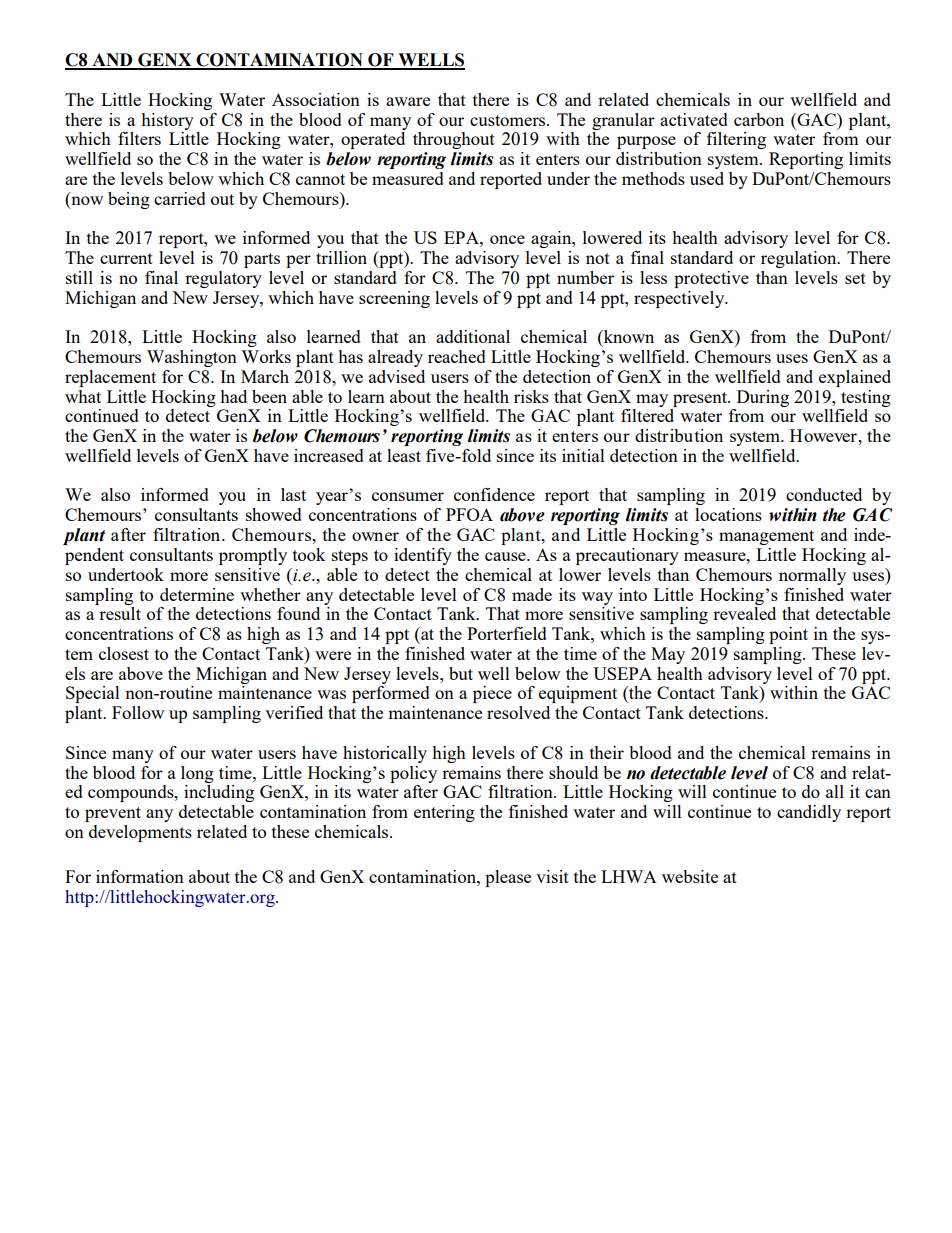 This screenshot has height=1233, width=952. I want to click on revealed, so click(744, 613).
